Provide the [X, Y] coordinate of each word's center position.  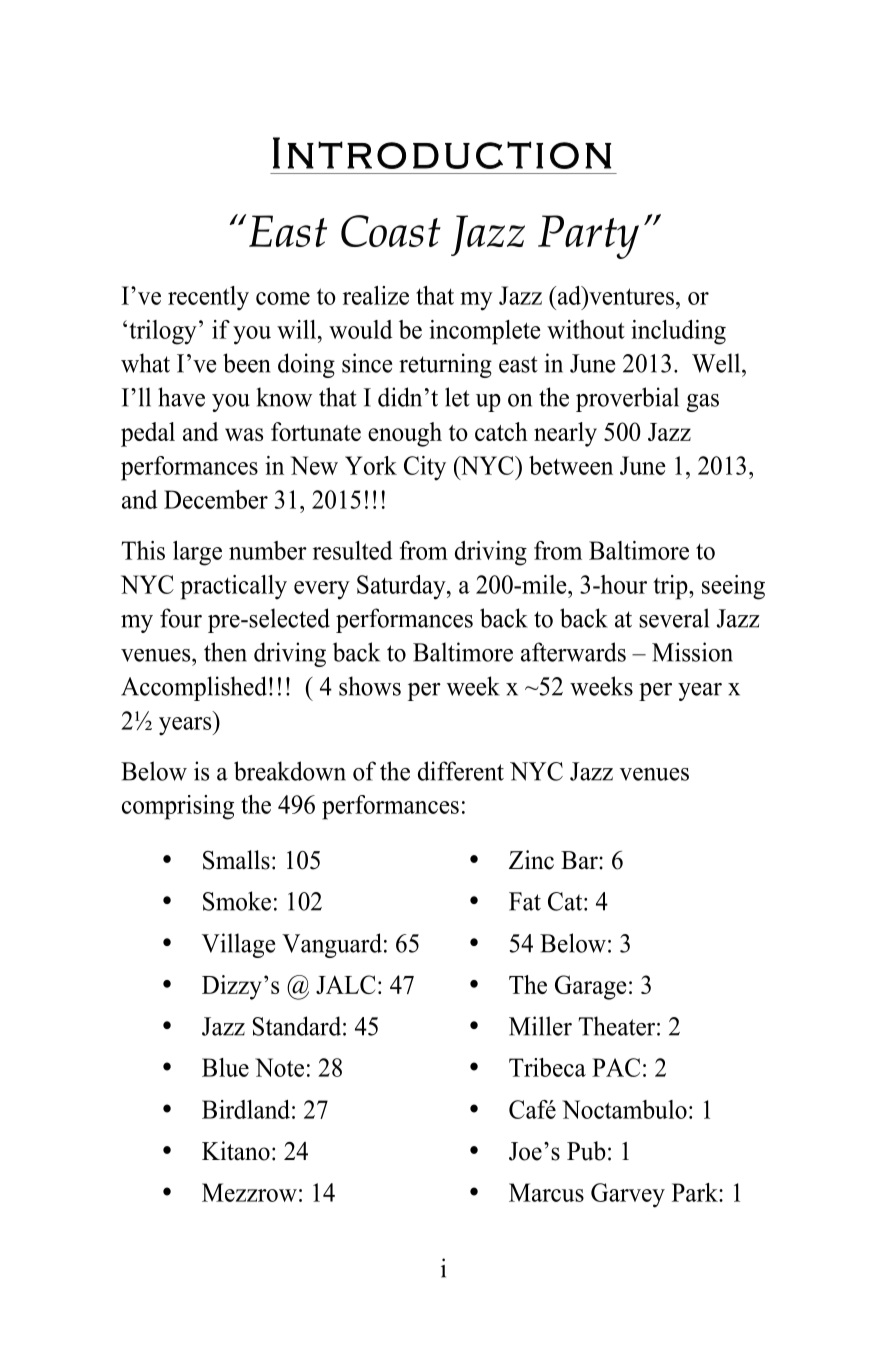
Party [588, 237]
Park [696, 1192]
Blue [225, 1067]
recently [208, 298]
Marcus [546, 1192]
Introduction [442, 153]
